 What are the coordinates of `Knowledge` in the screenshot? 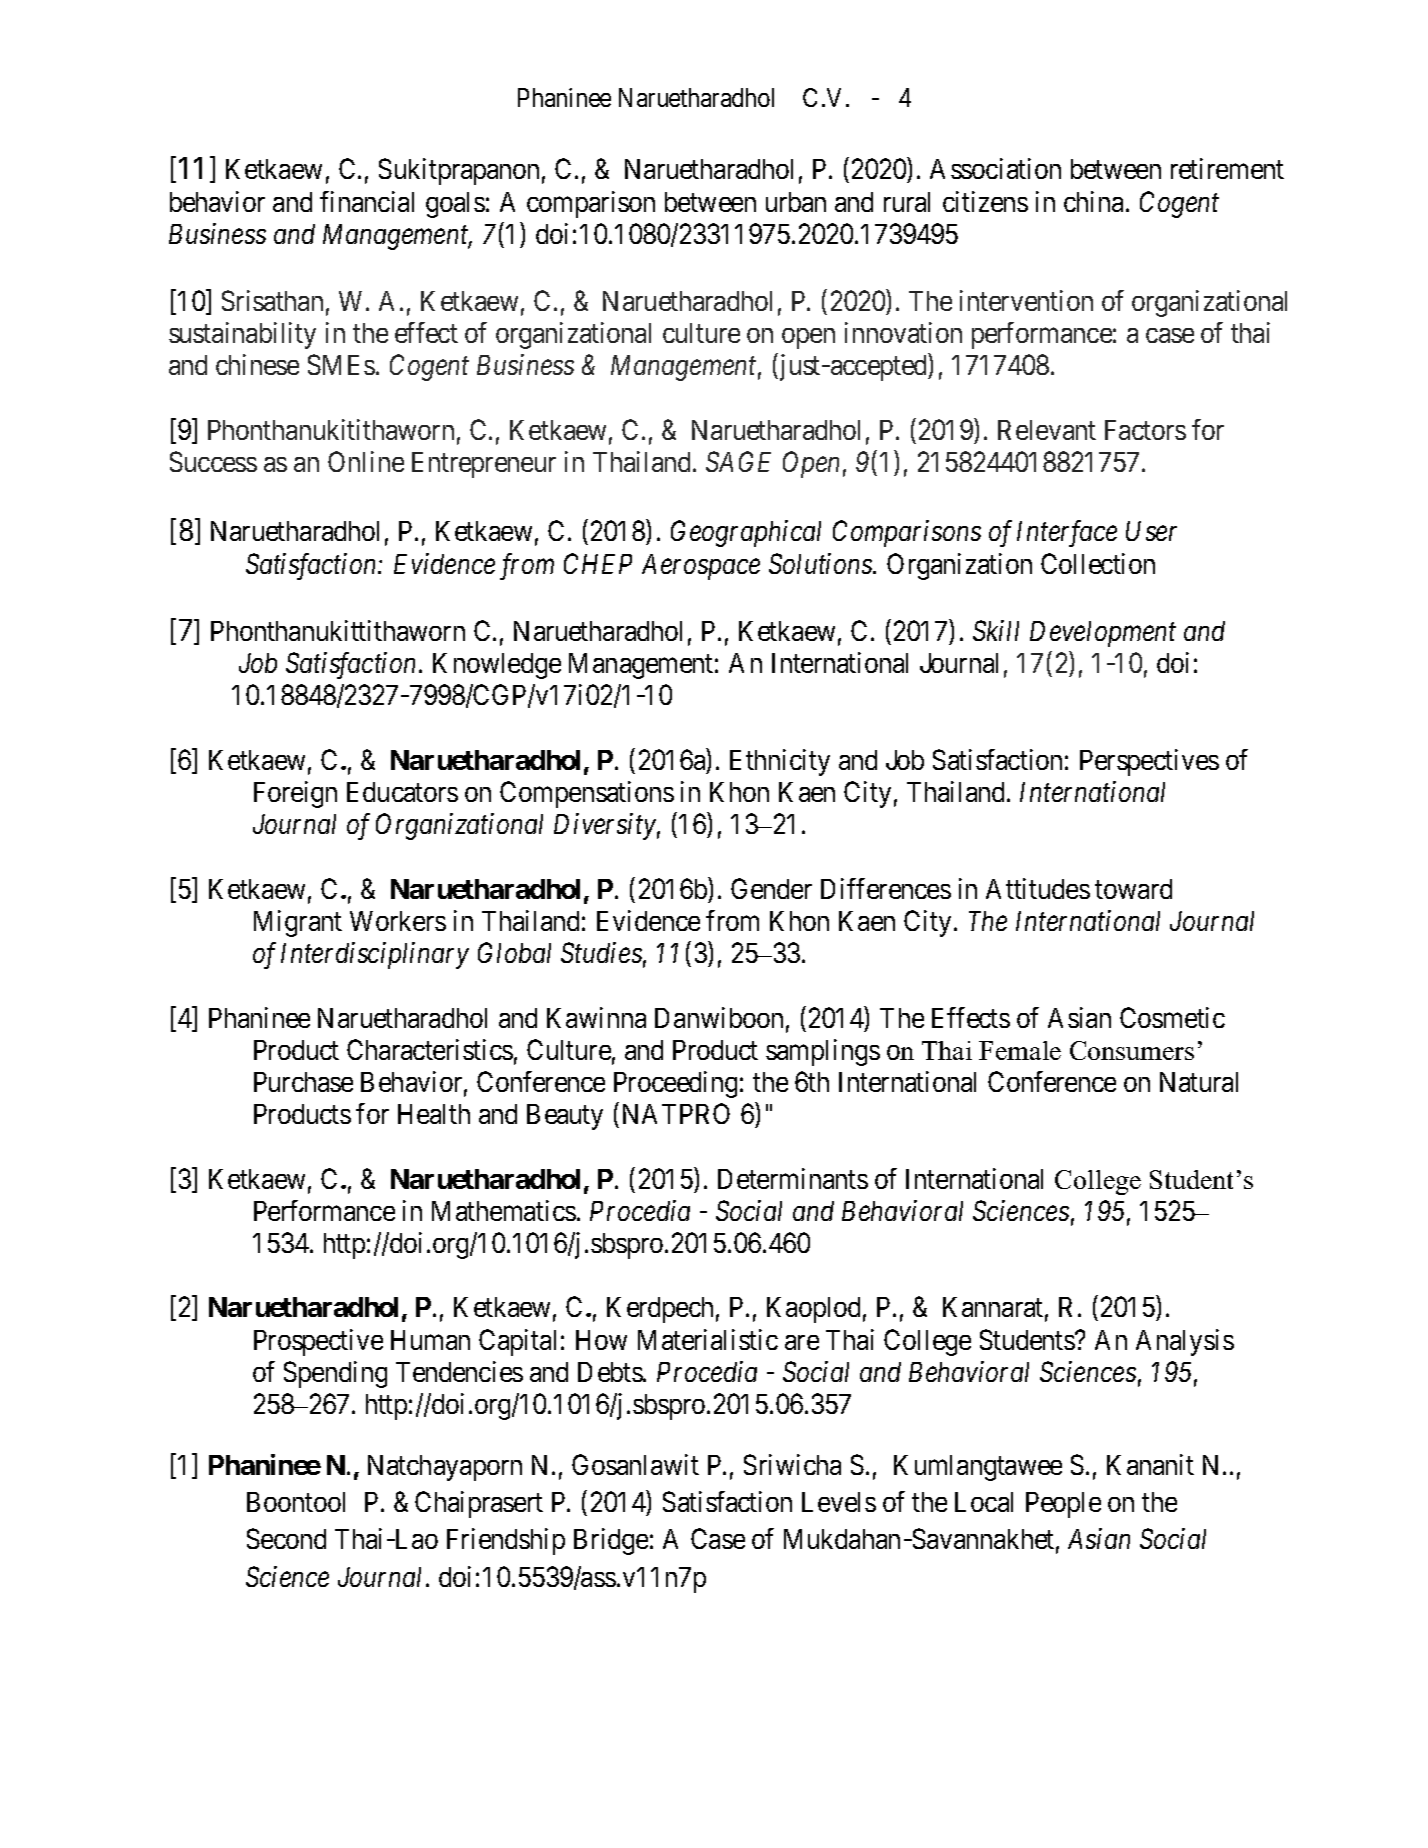 It's located at (497, 666).
